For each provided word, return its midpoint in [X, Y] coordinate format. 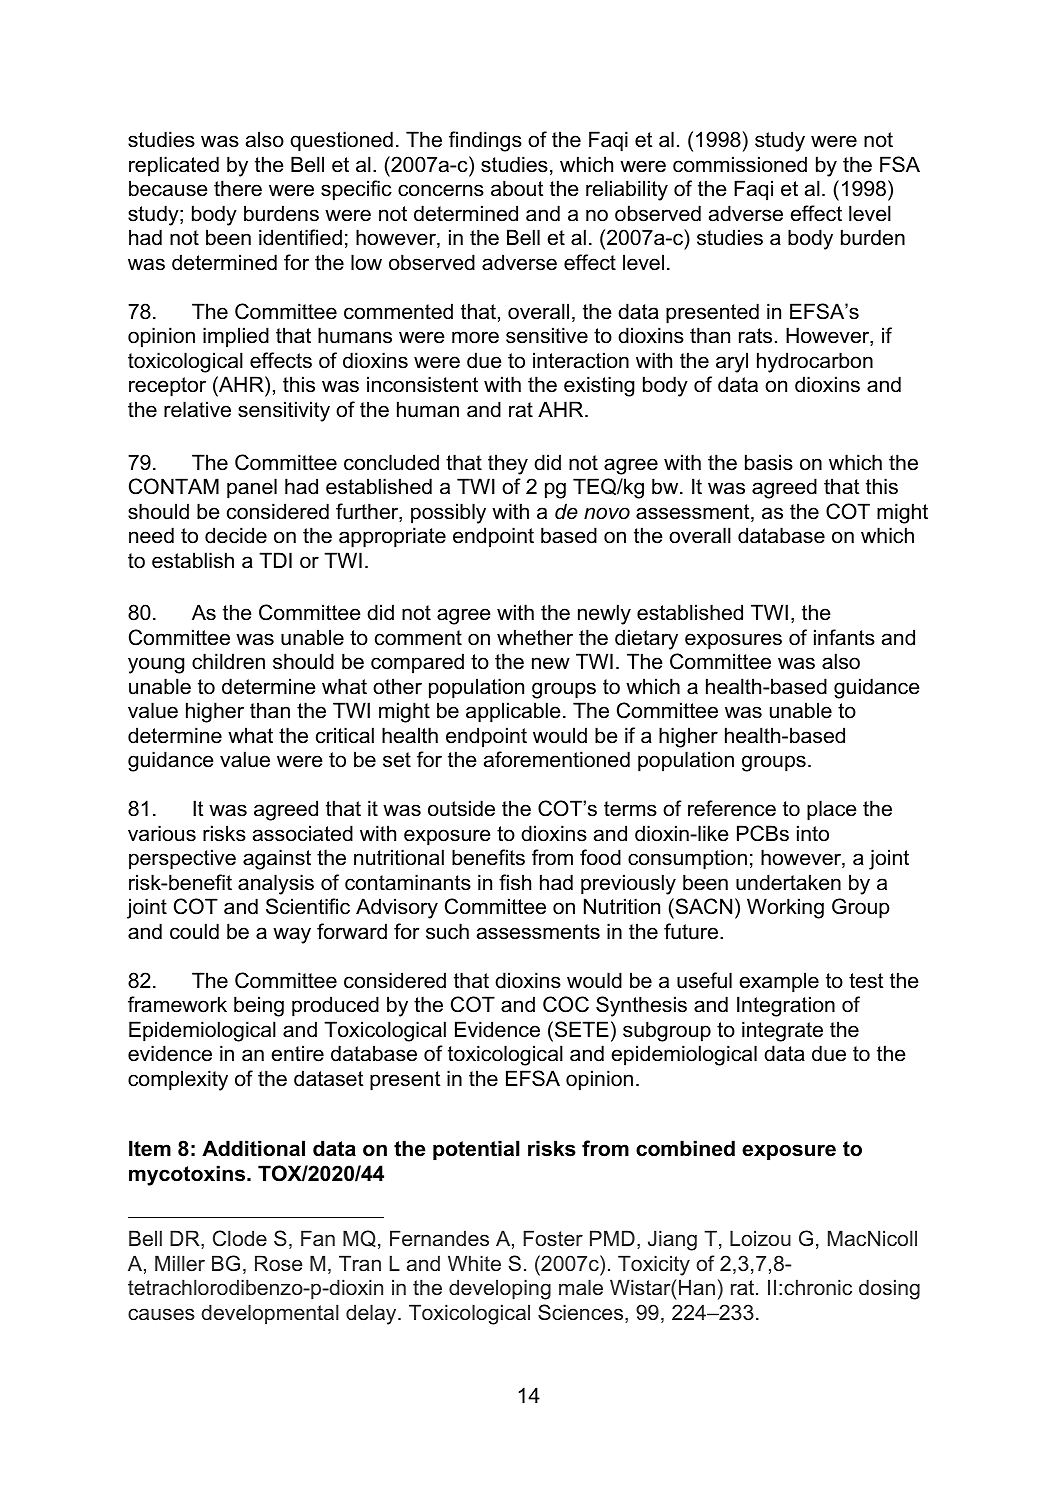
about [517, 188]
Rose [278, 1263]
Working [785, 908]
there [238, 188]
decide [236, 535]
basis [769, 462]
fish [515, 882]
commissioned [740, 164]
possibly [448, 513]
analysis [276, 884]
